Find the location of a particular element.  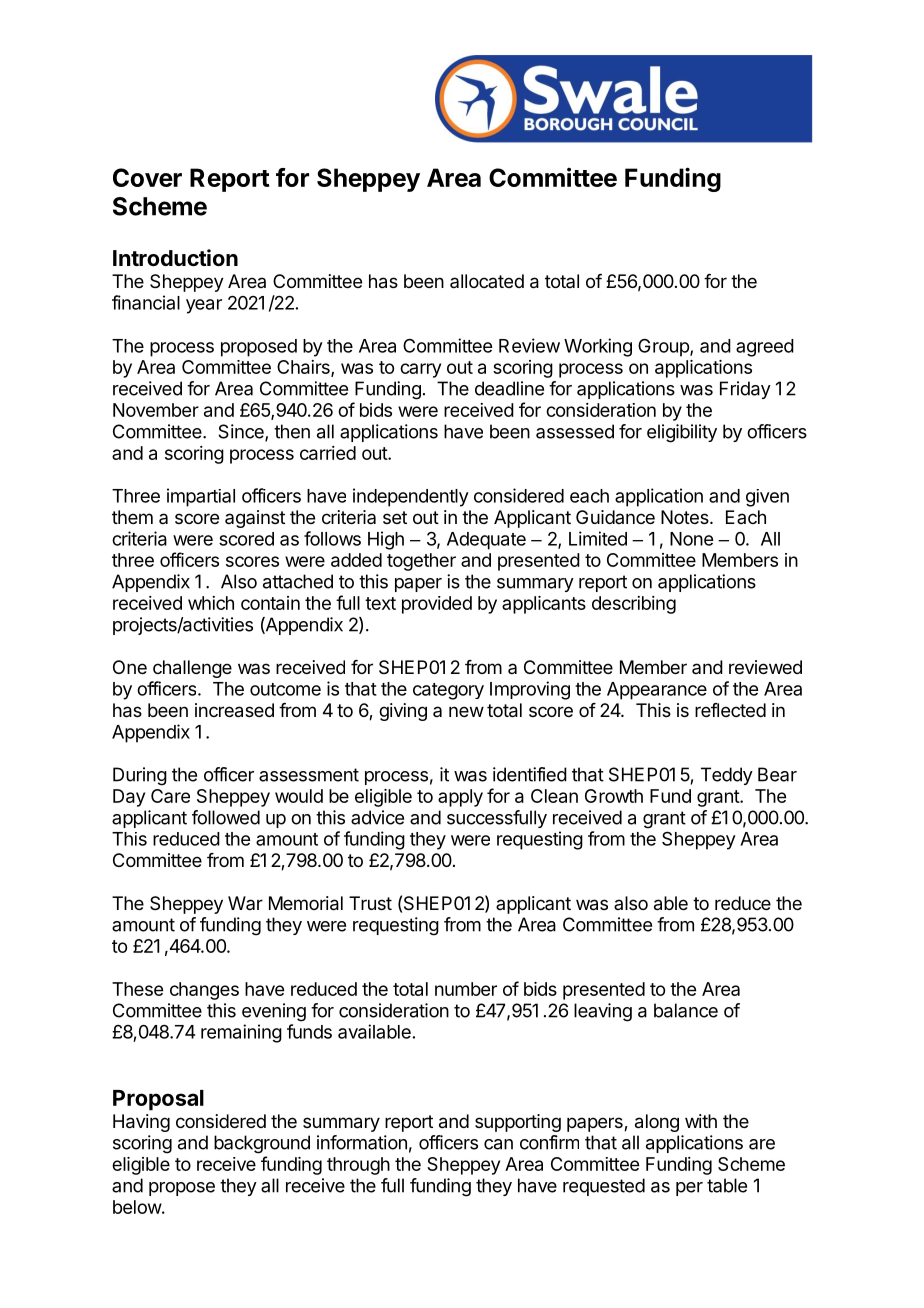

Appearance is located at coordinates (657, 691).
